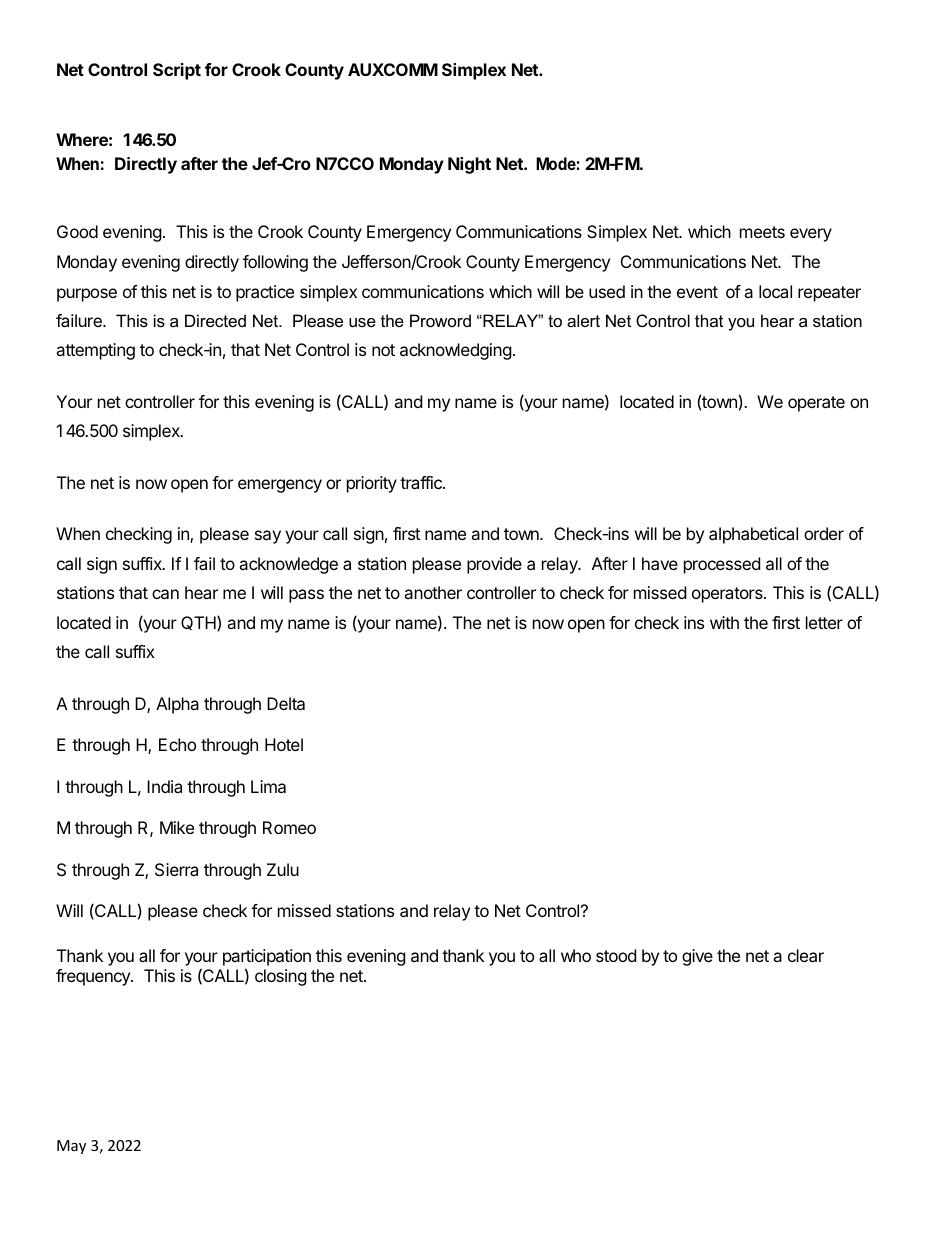  What do you see at coordinates (469, 165) in the screenshot?
I see `Night` at bounding box center [469, 165].
